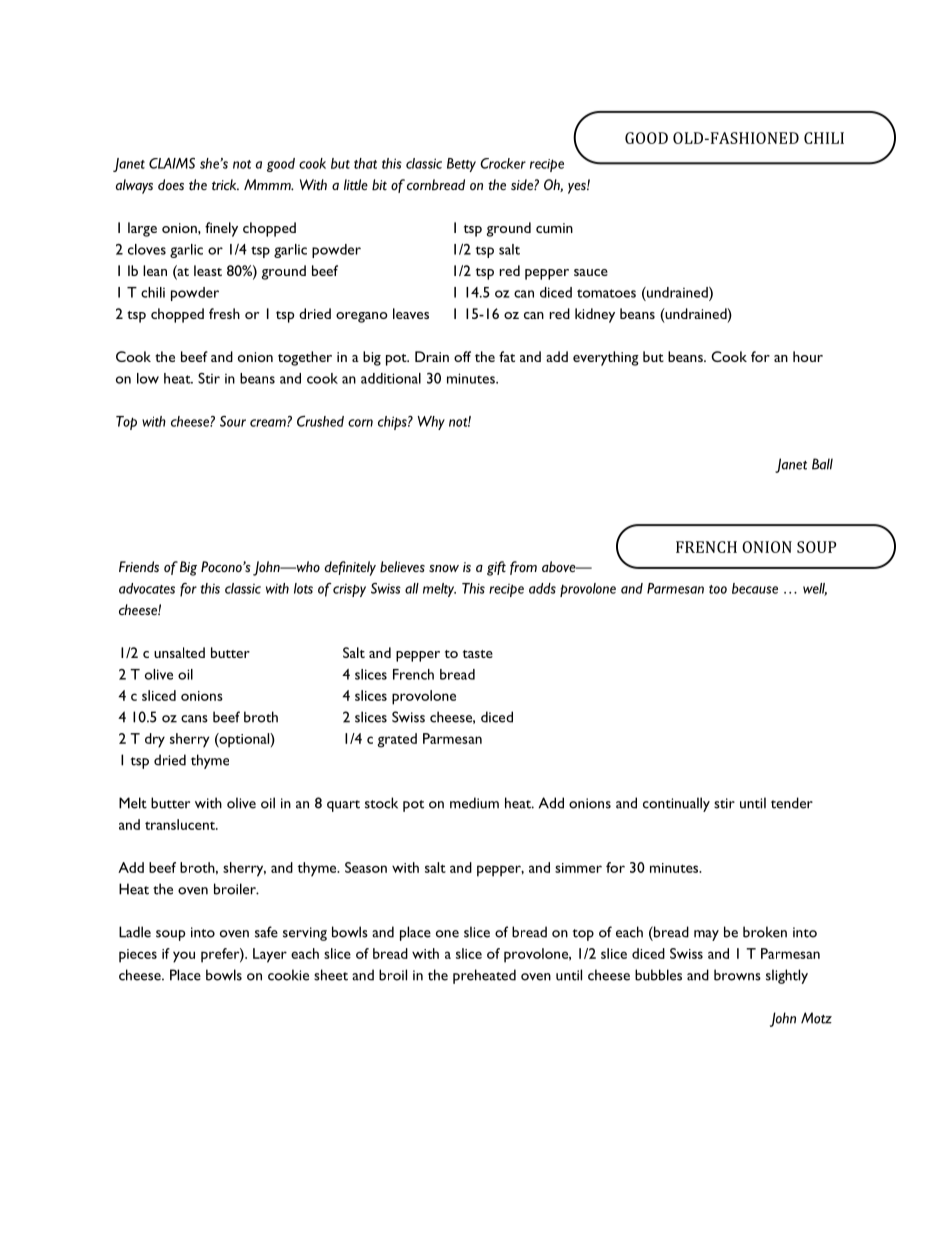 This screenshot has width=952, height=1233. Describe the element at coordinates (822, 464) in the screenshot. I see `Ball` at that location.
